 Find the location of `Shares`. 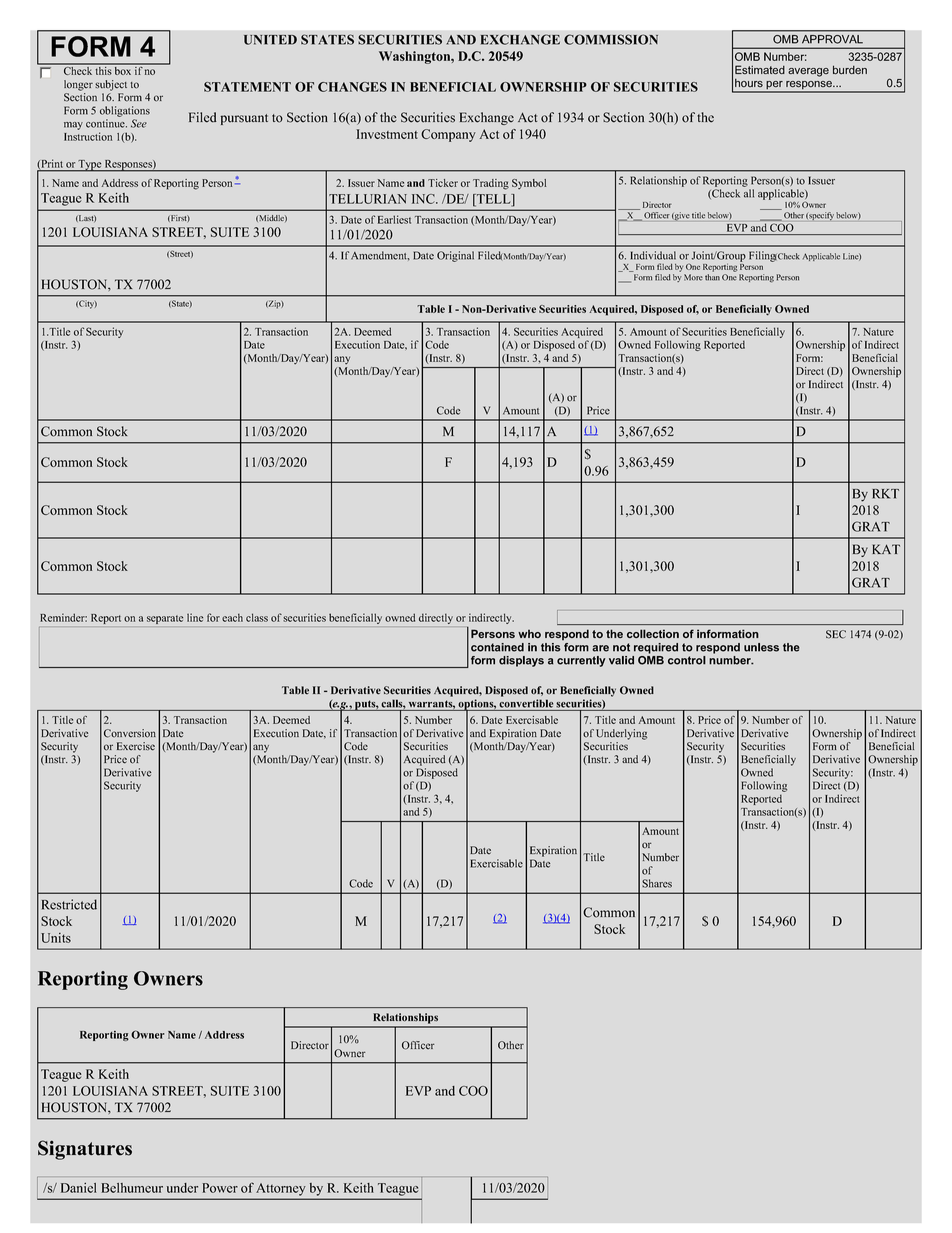

Shares is located at coordinates (657, 883).
